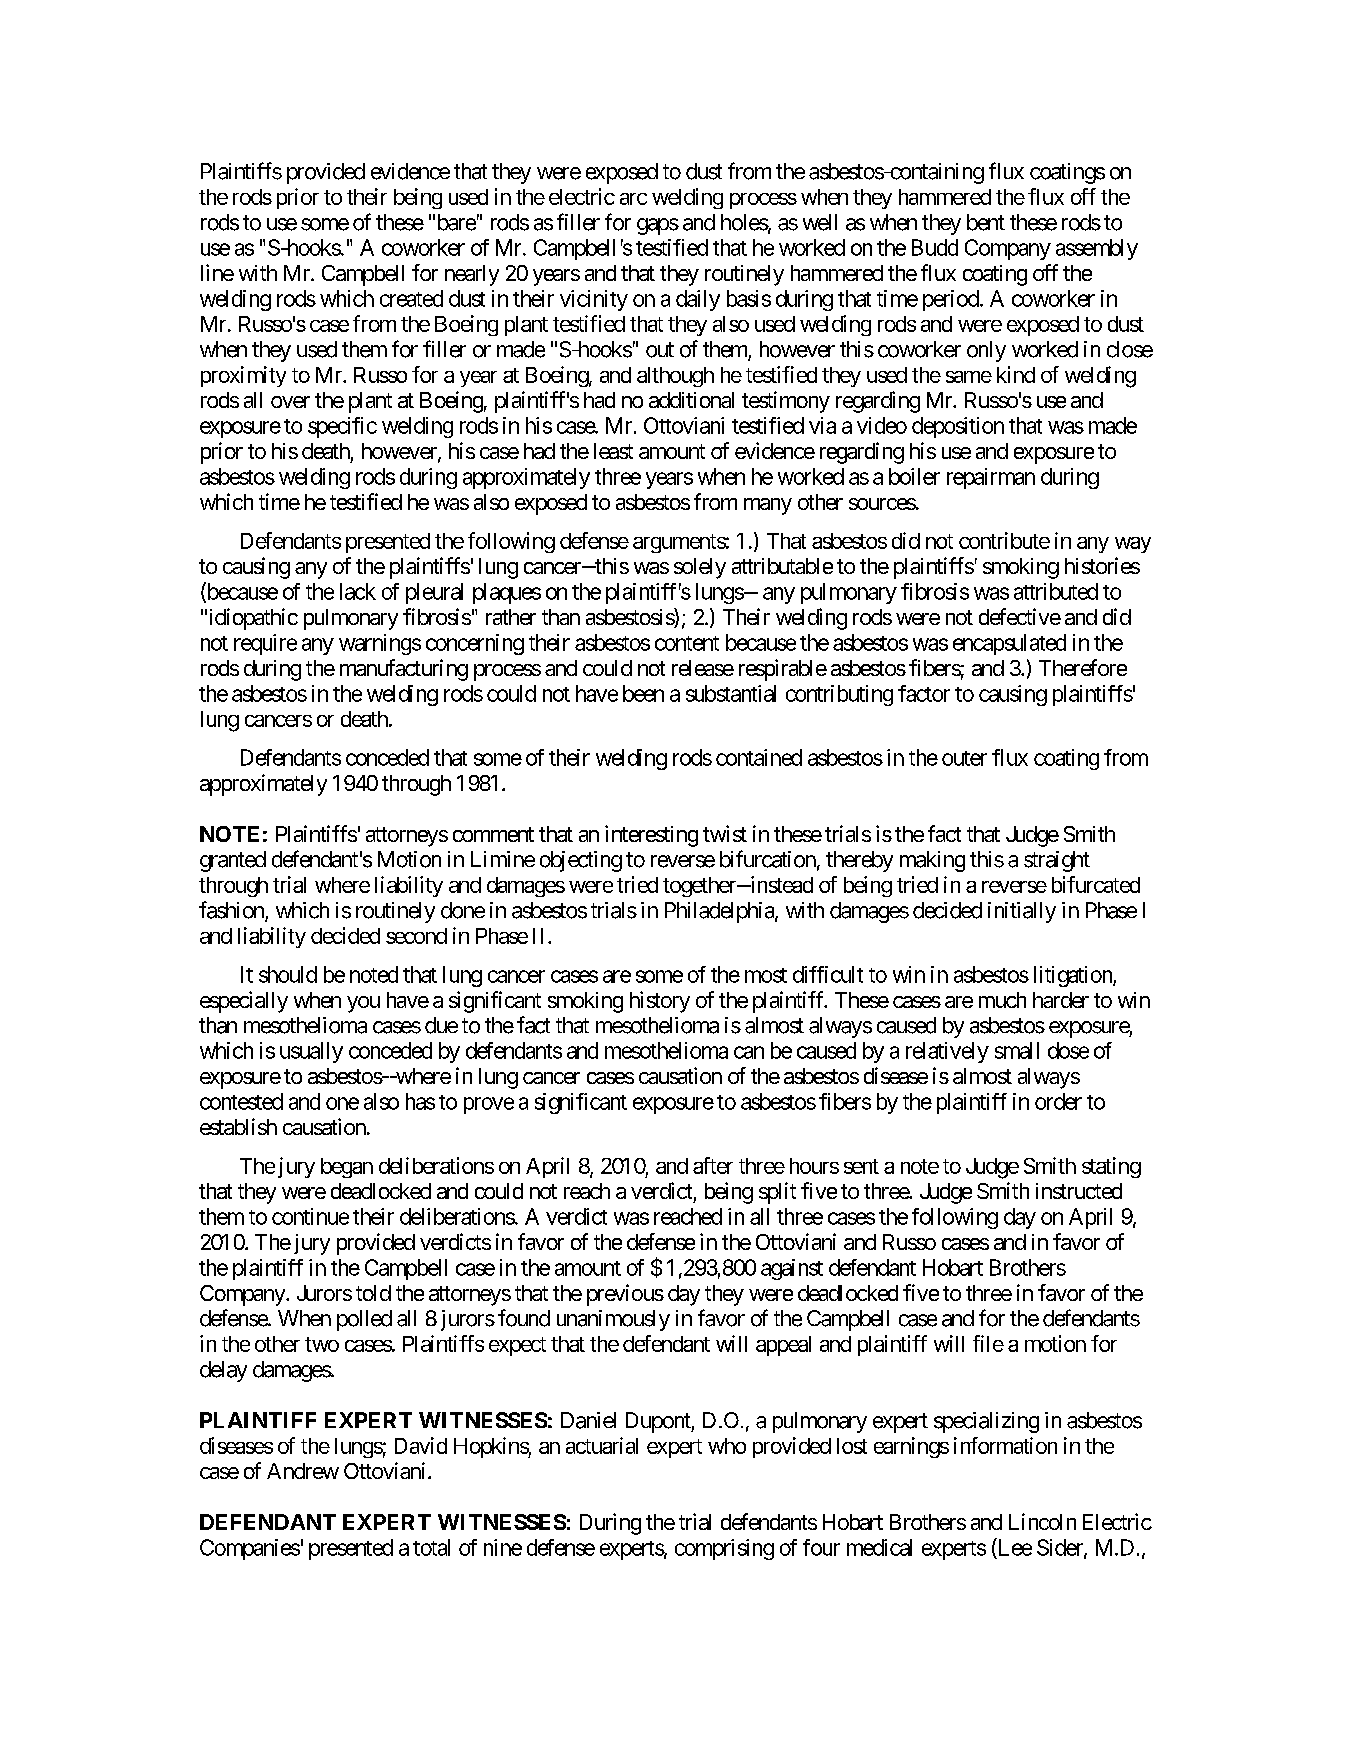 The width and height of the screenshot is (1353, 1752). I want to click on been, so click(643, 693).
